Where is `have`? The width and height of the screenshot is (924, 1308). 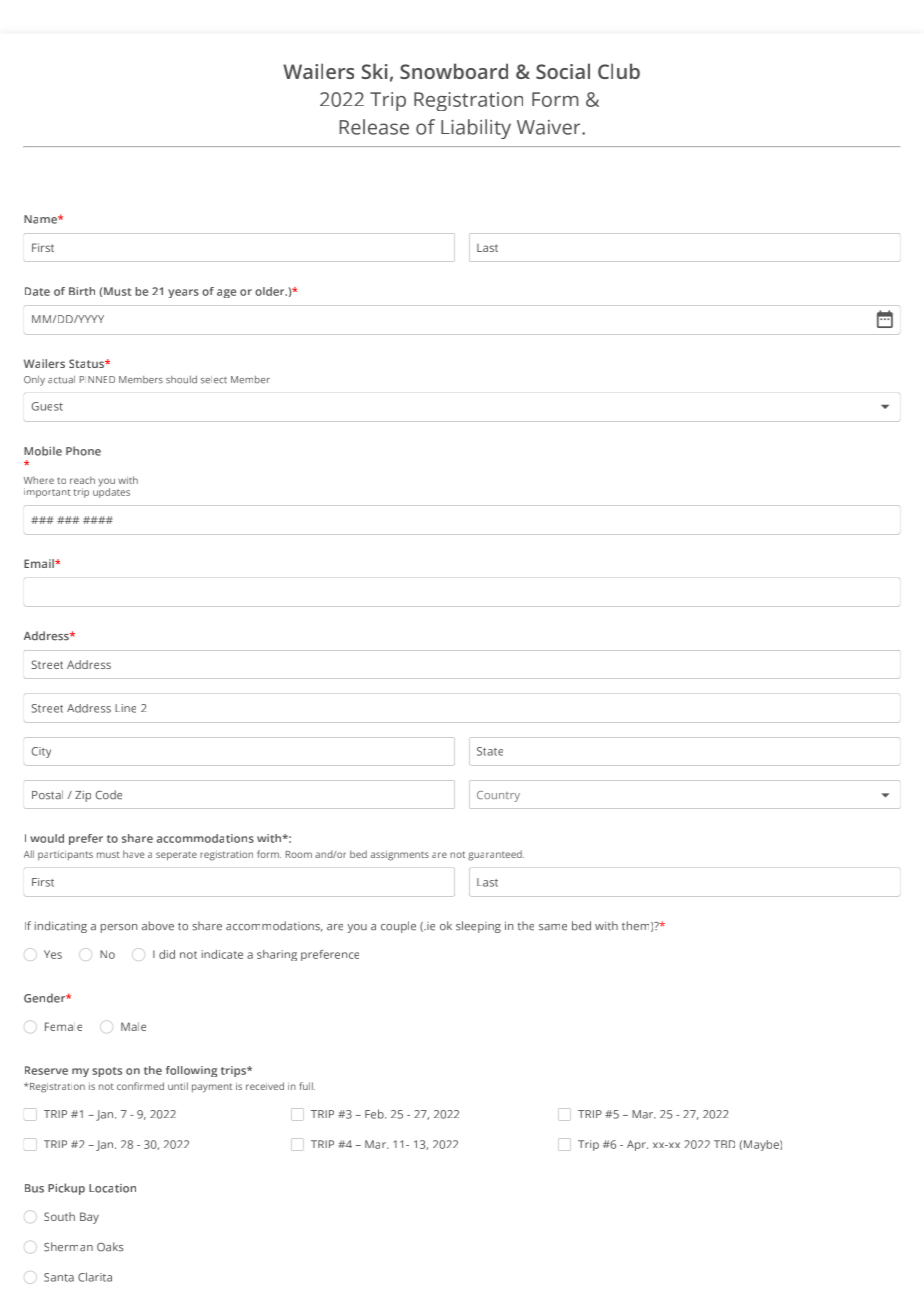 have is located at coordinates (134, 854).
